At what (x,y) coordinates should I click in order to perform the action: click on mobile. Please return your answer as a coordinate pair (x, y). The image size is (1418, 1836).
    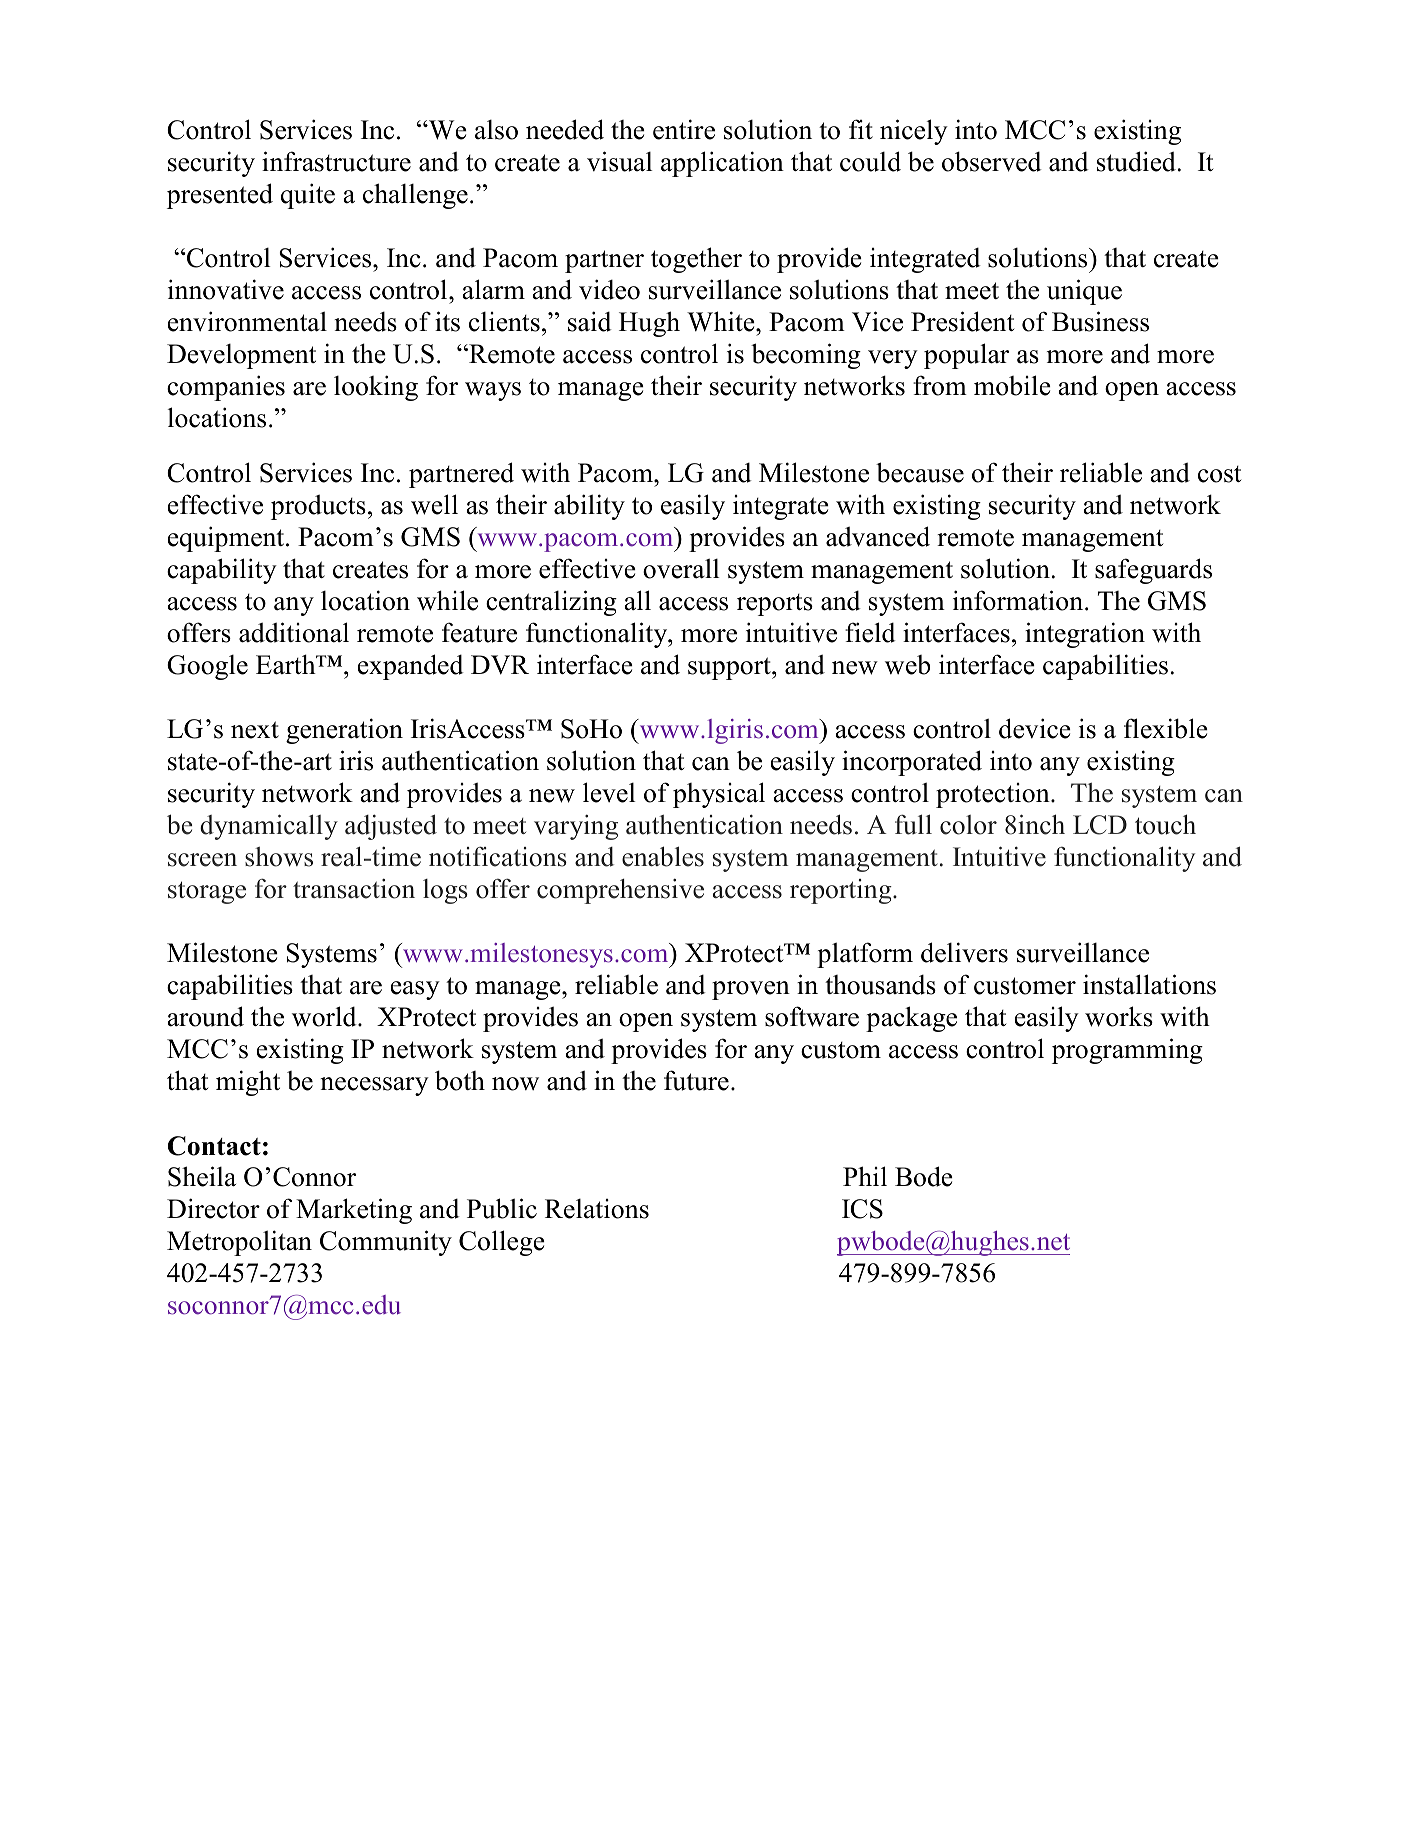
    Looking at the image, I should click on (1012, 385).
